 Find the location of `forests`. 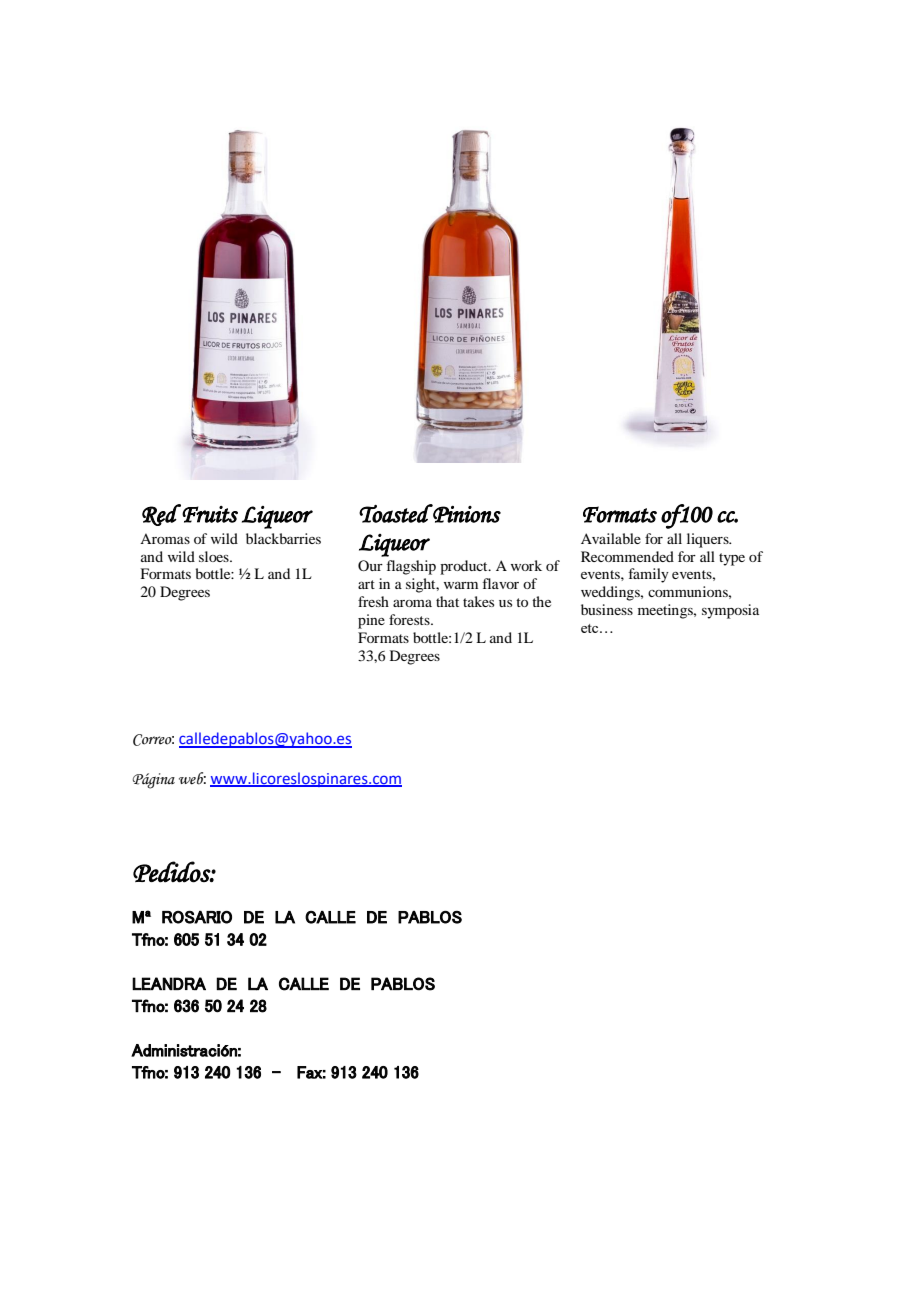

forests is located at coordinates (410, 619).
